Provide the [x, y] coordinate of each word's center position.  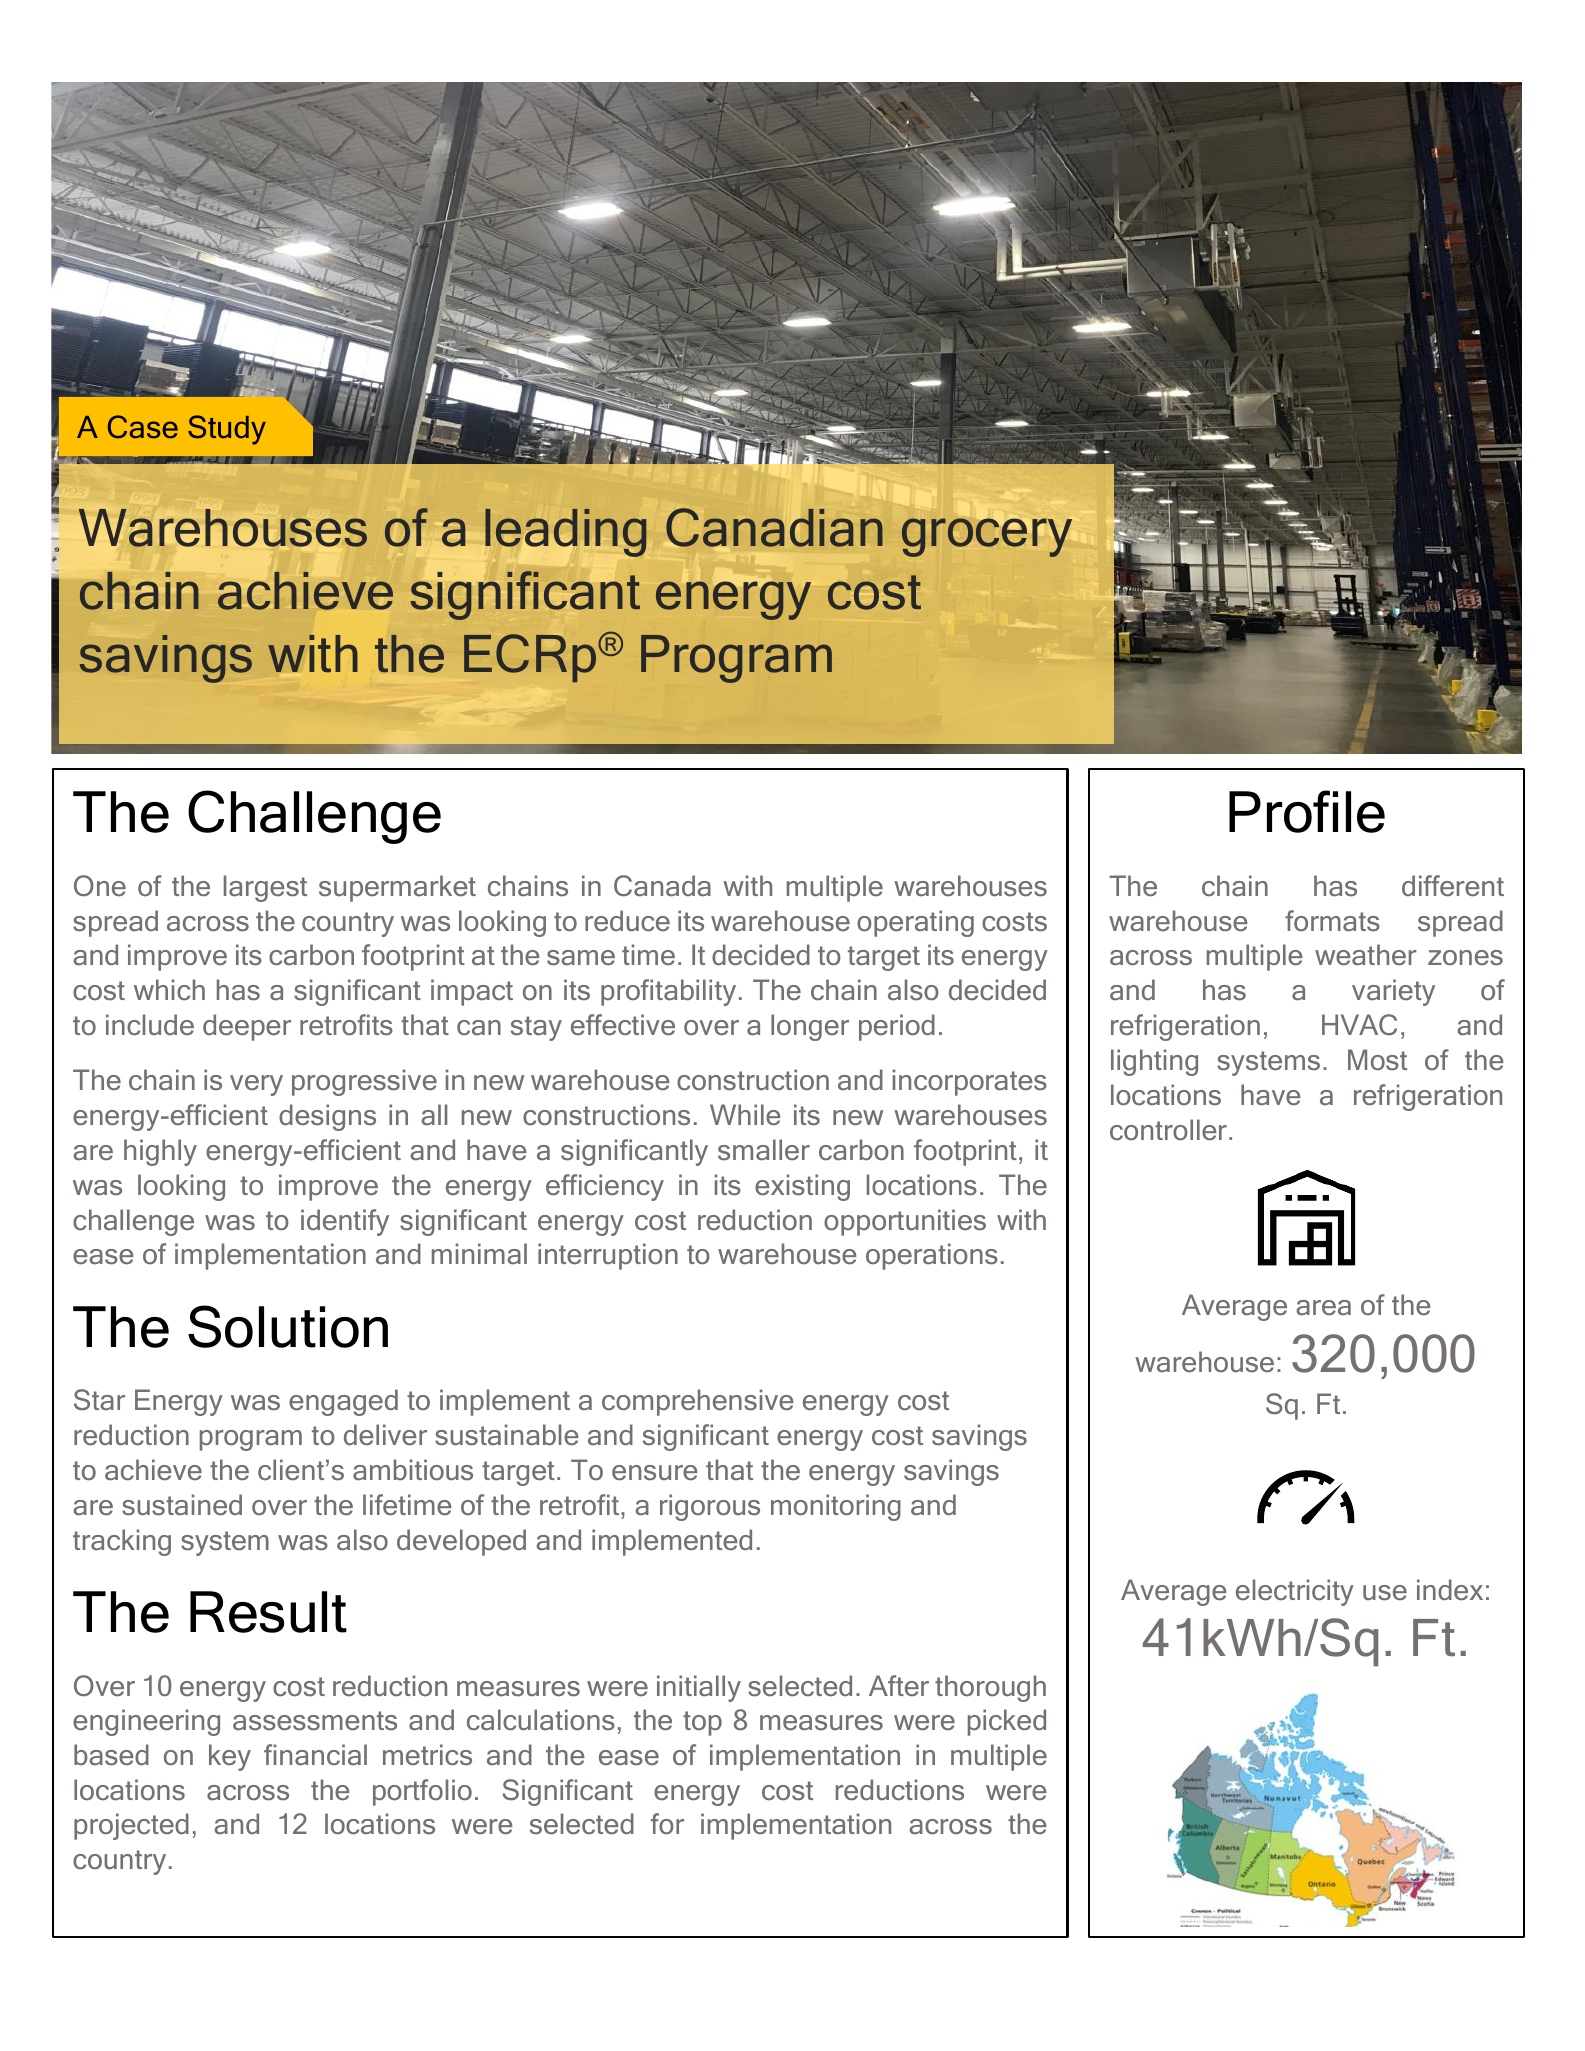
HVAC [1359, 1024]
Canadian [774, 527]
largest [265, 888]
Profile [1307, 811]
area [1323, 1308]
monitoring [836, 1507]
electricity [1295, 1592]
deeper [247, 1027]
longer [810, 1027]
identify [345, 1222]
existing [802, 1187]
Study [227, 430]
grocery [987, 537]
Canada [662, 886]
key [230, 1757]
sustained [182, 1505]
